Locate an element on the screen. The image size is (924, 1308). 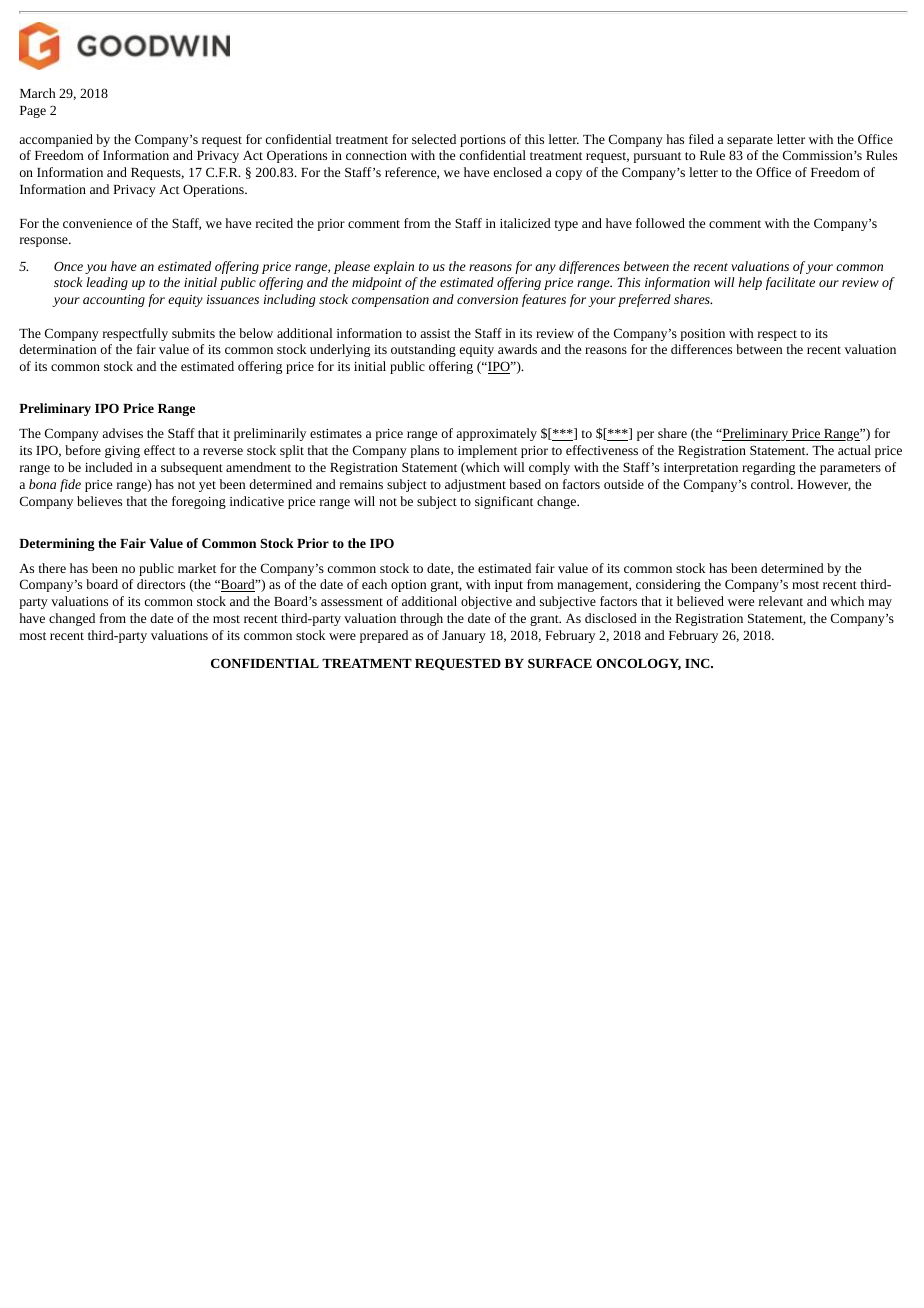
selected is located at coordinates (434, 139).
